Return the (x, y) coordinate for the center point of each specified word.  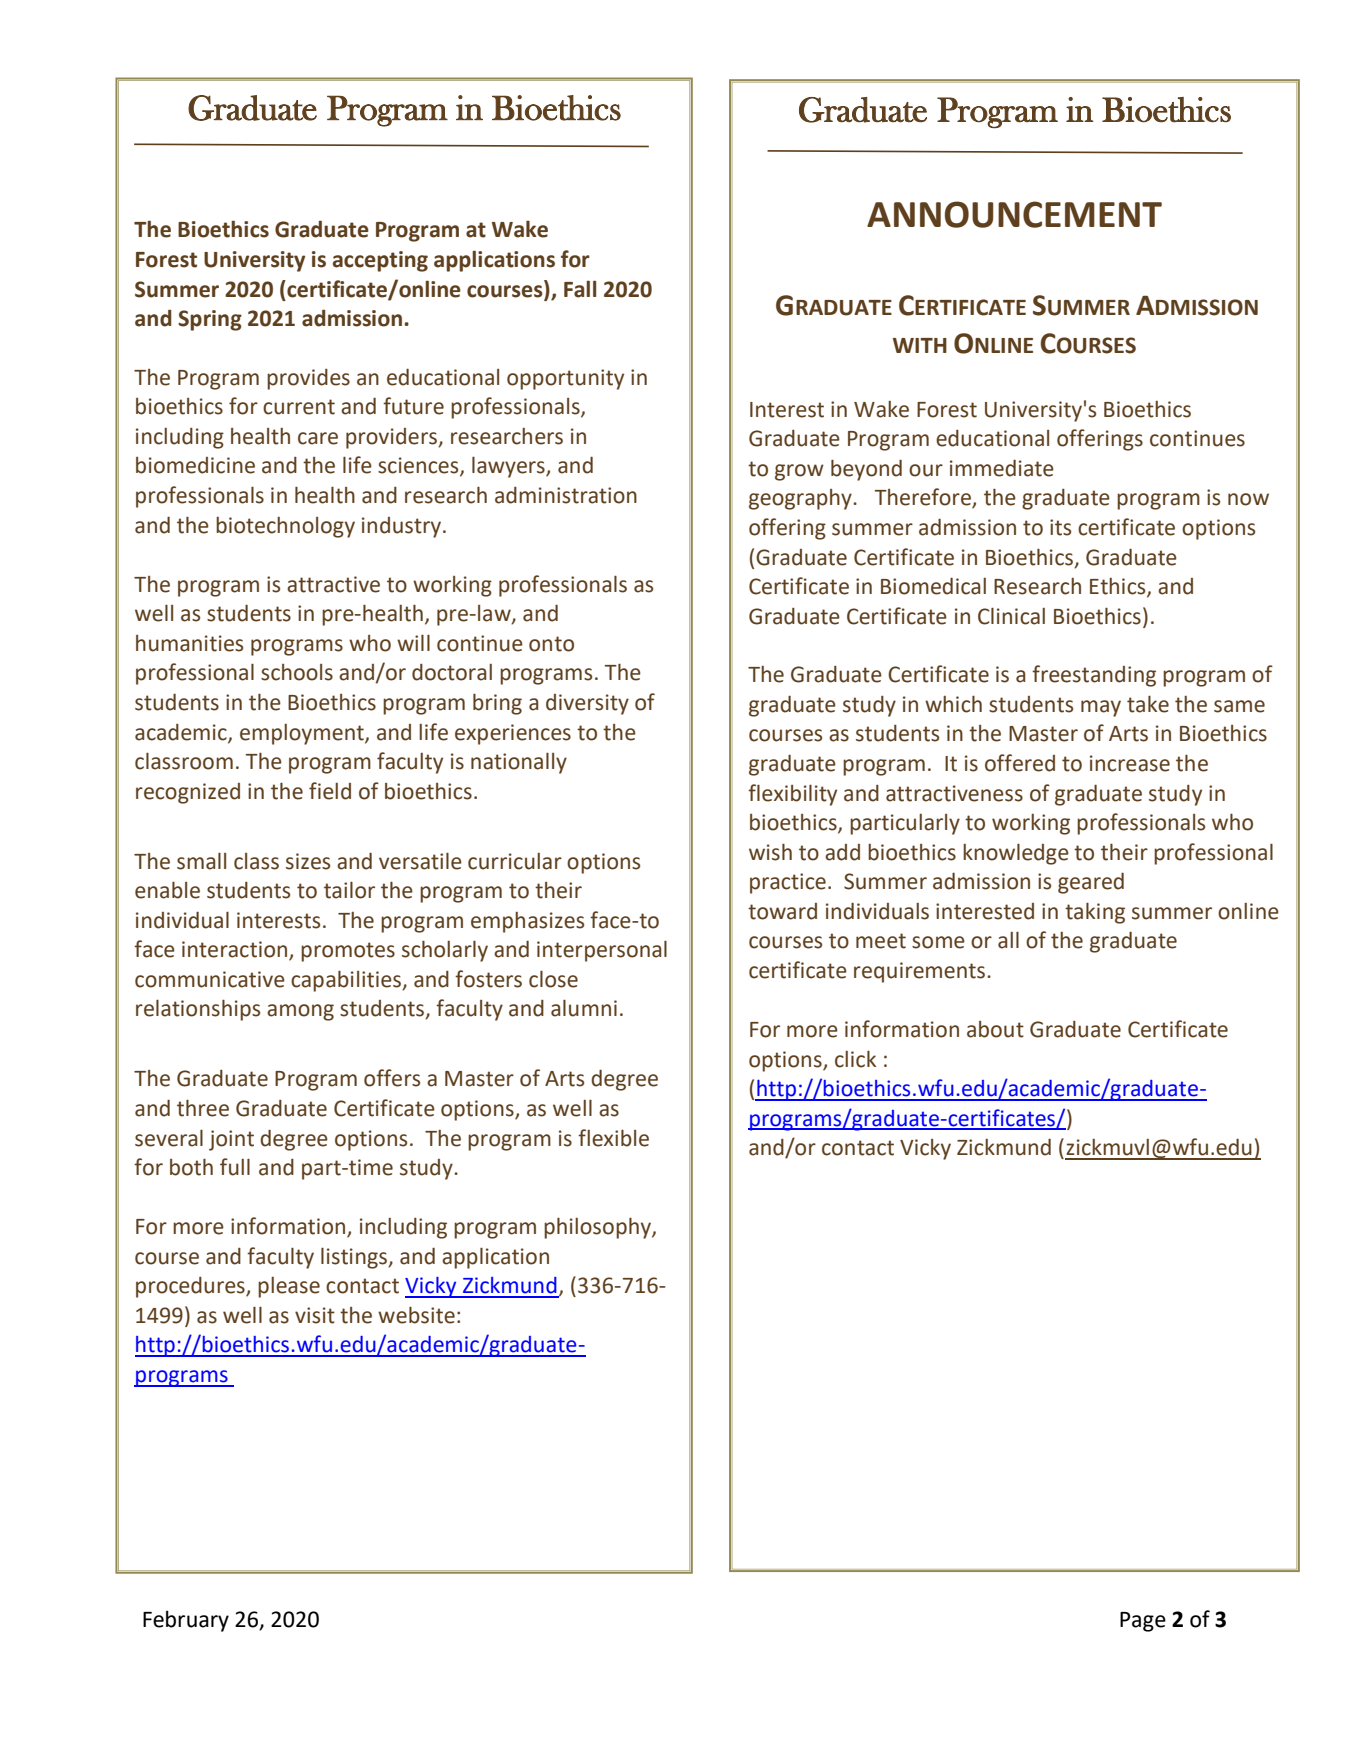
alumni (584, 1008)
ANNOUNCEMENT (1014, 214)
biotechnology (285, 527)
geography (801, 499)
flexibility (792, 795)
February (186, 1621)
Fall (580, 289)
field (330, 791)
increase (1130, 763)
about (995, 1029)
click (855, 1059)
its (1060, 527)
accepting (380, 261)
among (300, 1012)
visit (315, 1315)
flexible (613, 1138)
